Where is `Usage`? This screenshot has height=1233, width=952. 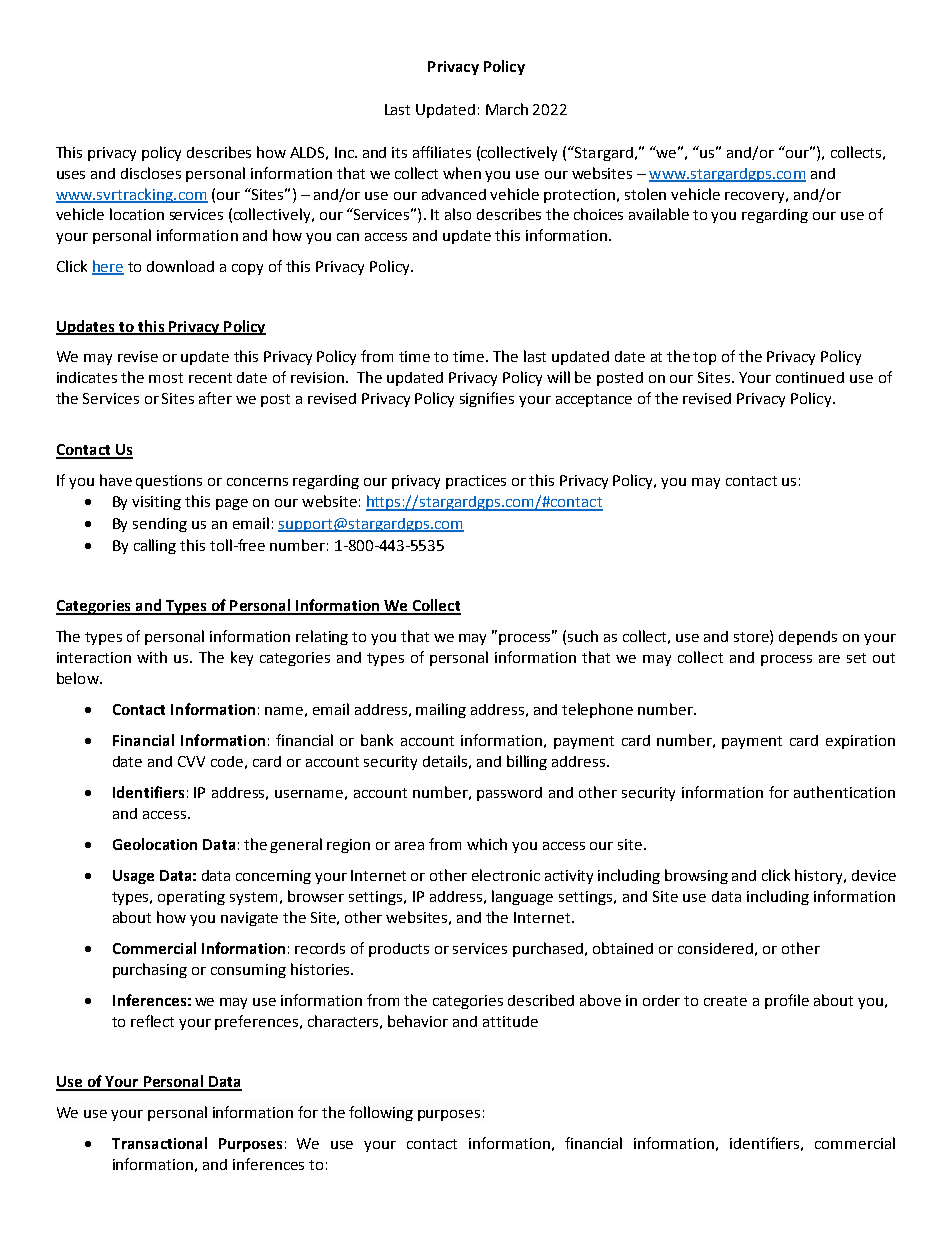
Usage is located at coordinates (133, 877).
